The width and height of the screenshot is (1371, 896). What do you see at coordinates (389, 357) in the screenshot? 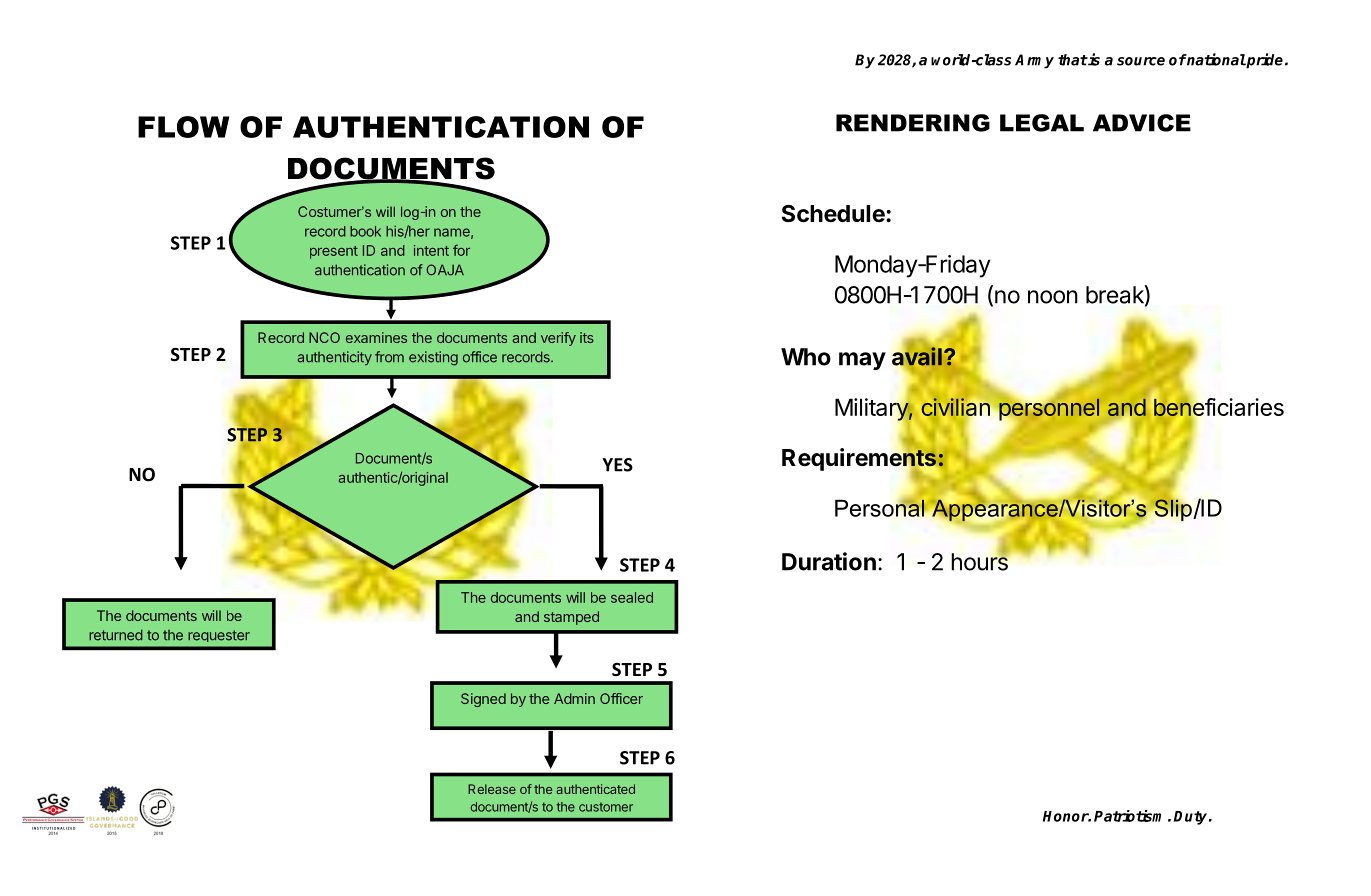
I see `from` at bounding box center [389, 357].
